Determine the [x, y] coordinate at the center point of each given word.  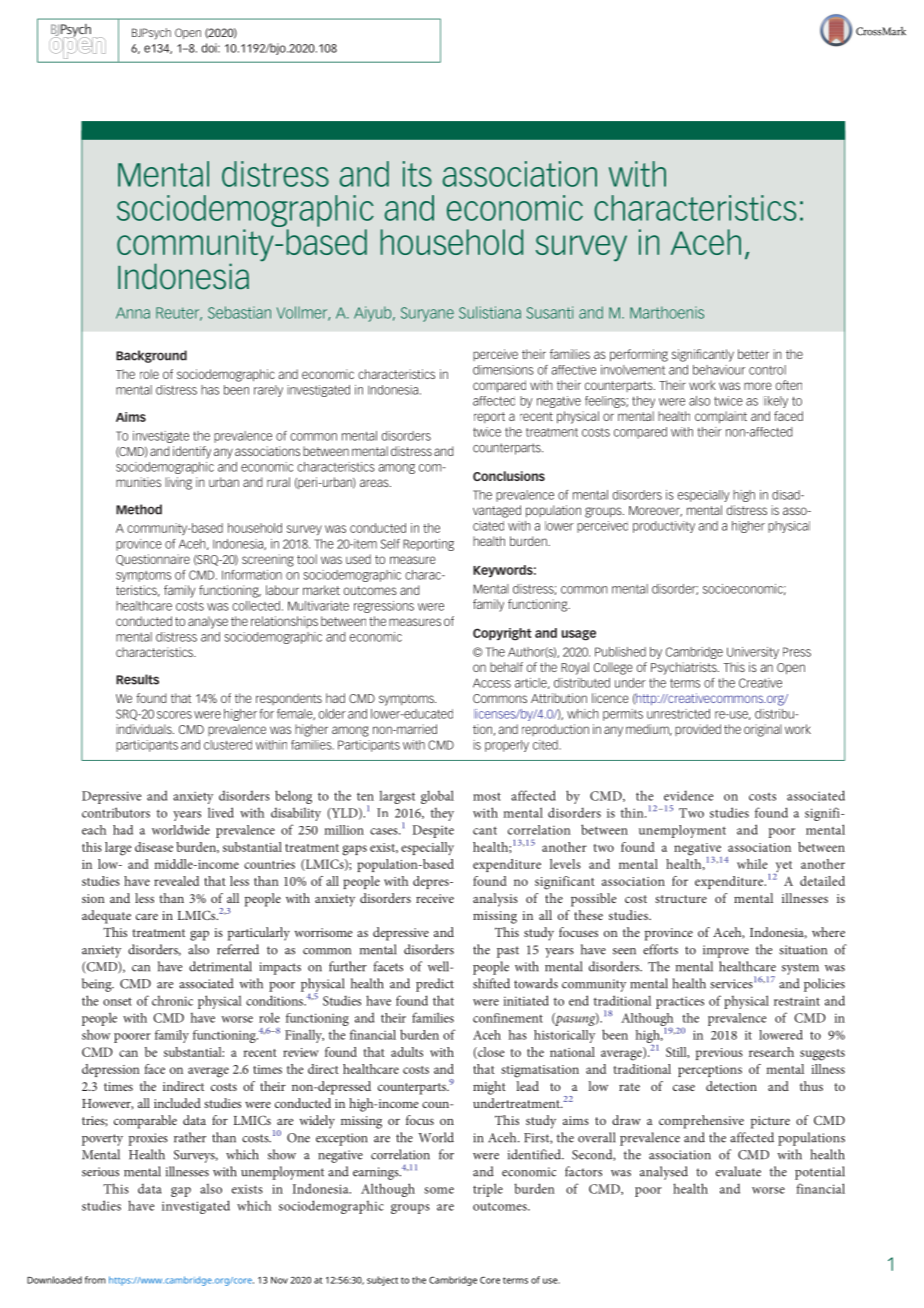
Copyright [502, 634]
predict [435, 985]
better [753, 354]
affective [573, 370]
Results [137, 679]
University [753, 653]
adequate [106, 917]
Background [151, 356]
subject [382, 1281]
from [95, 1280]
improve [726, 951]
